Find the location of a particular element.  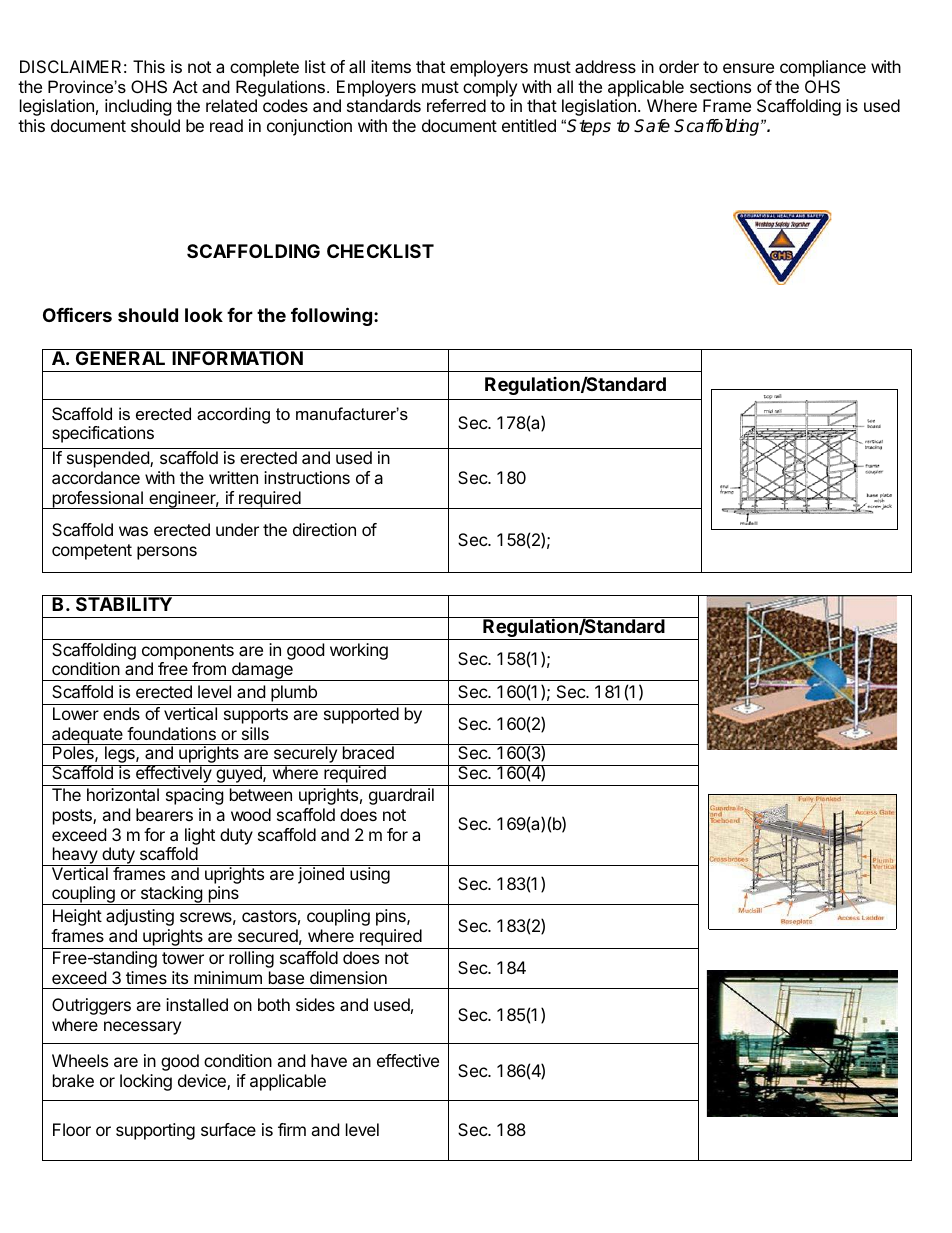

foundations is located at coordinates (171, 733).
